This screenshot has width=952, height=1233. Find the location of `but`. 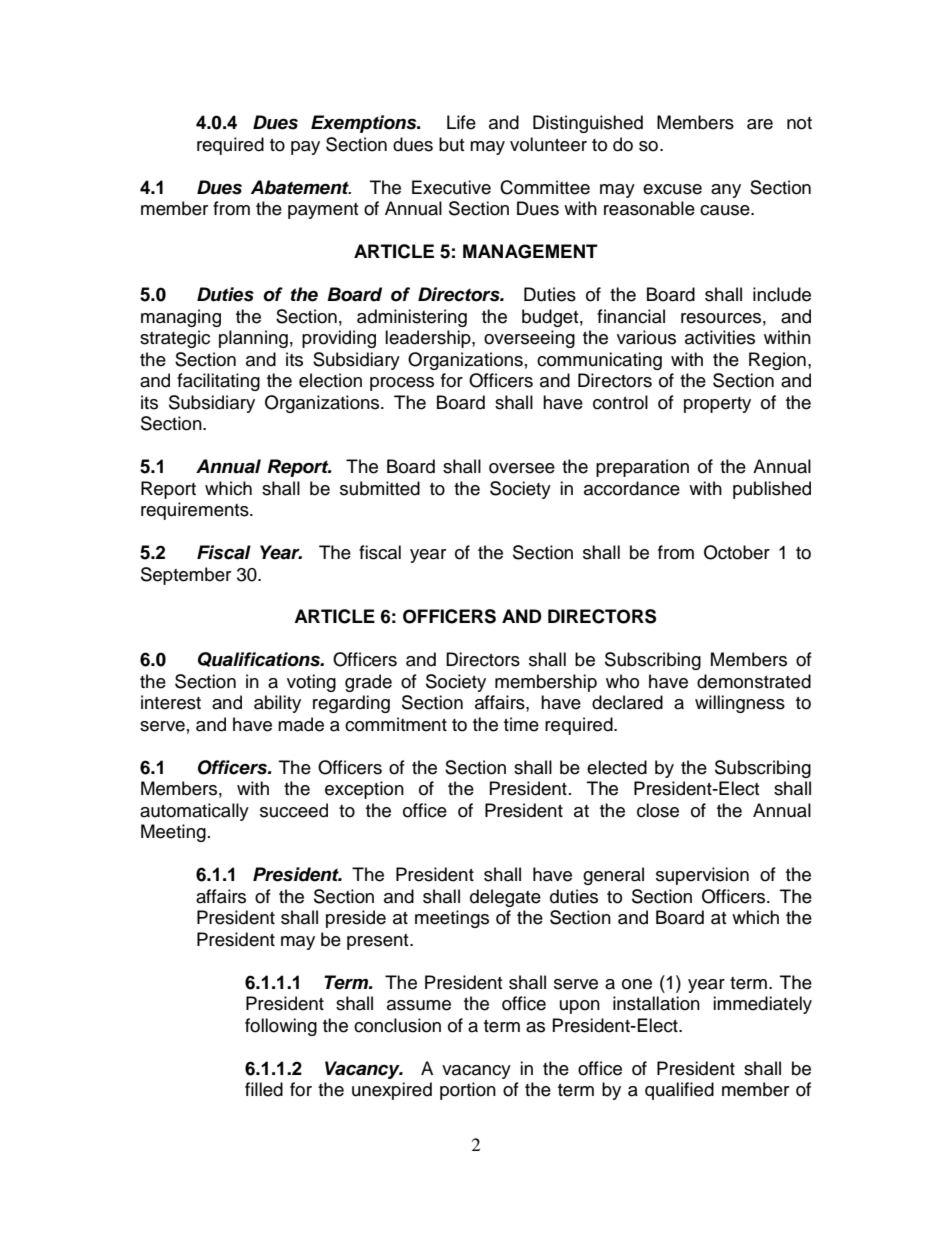

but is located at coordinates (451, 144).
